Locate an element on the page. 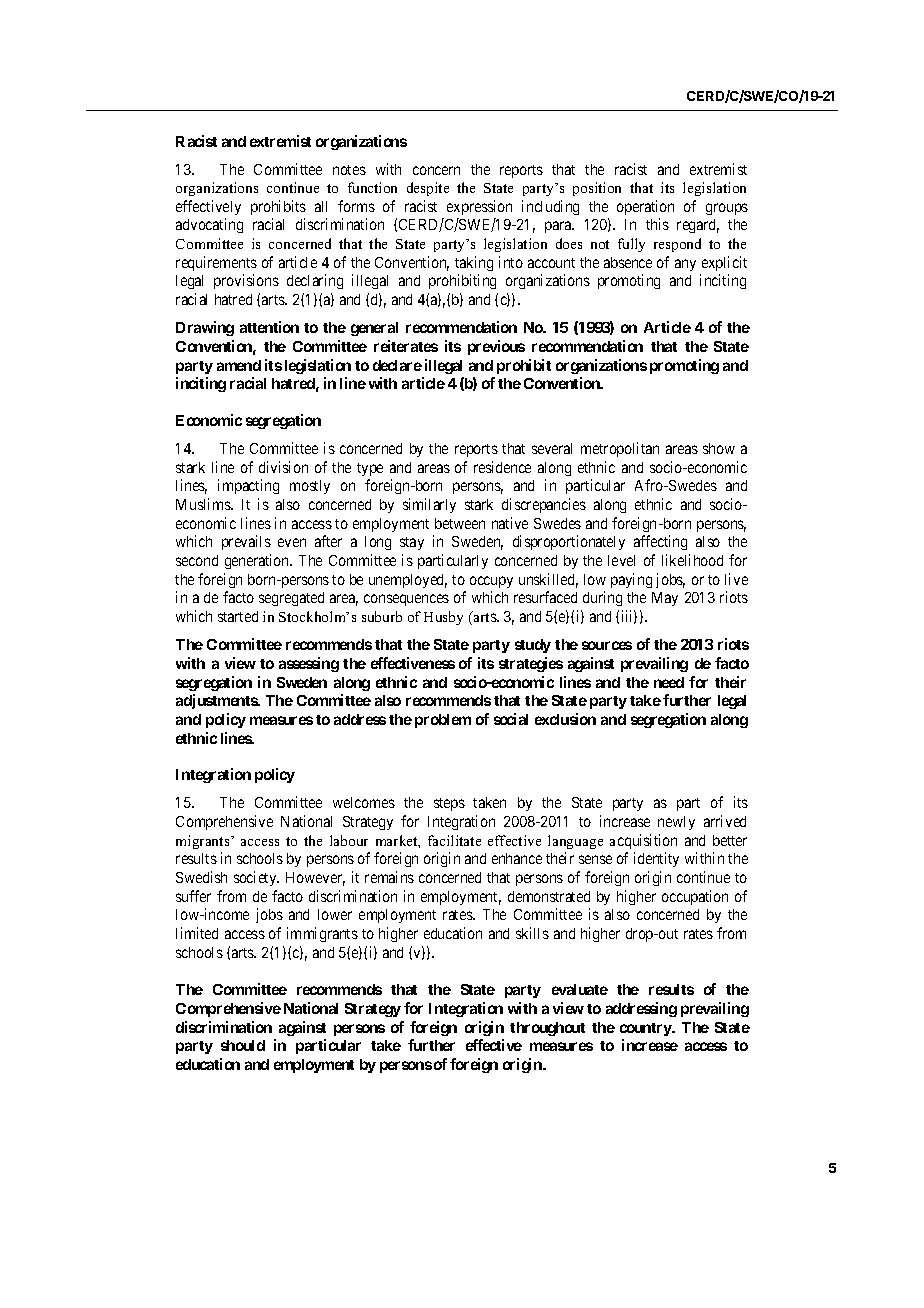  all is located at coordinates (321, 206).
